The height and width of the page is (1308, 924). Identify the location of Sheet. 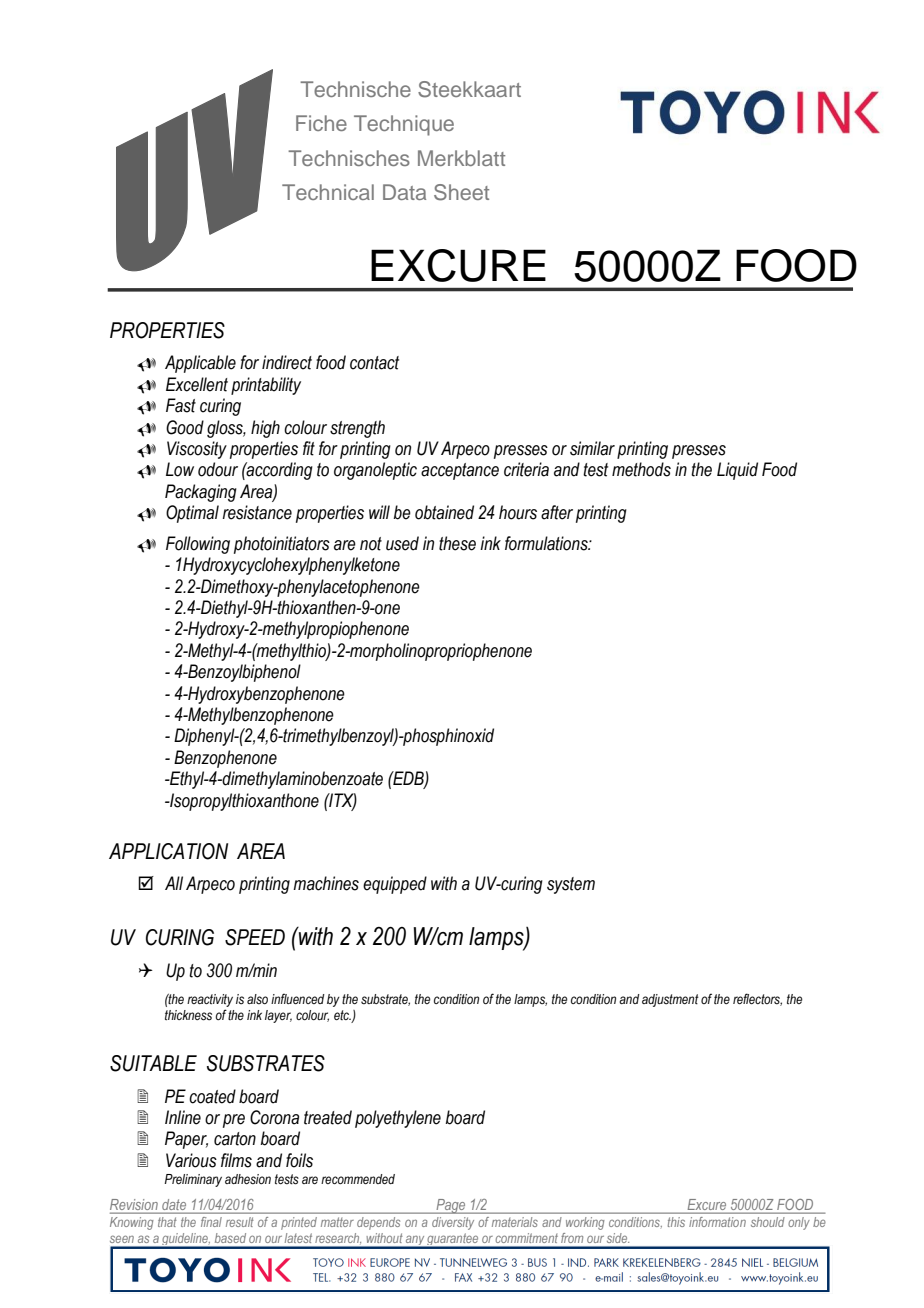
(461, 192).
